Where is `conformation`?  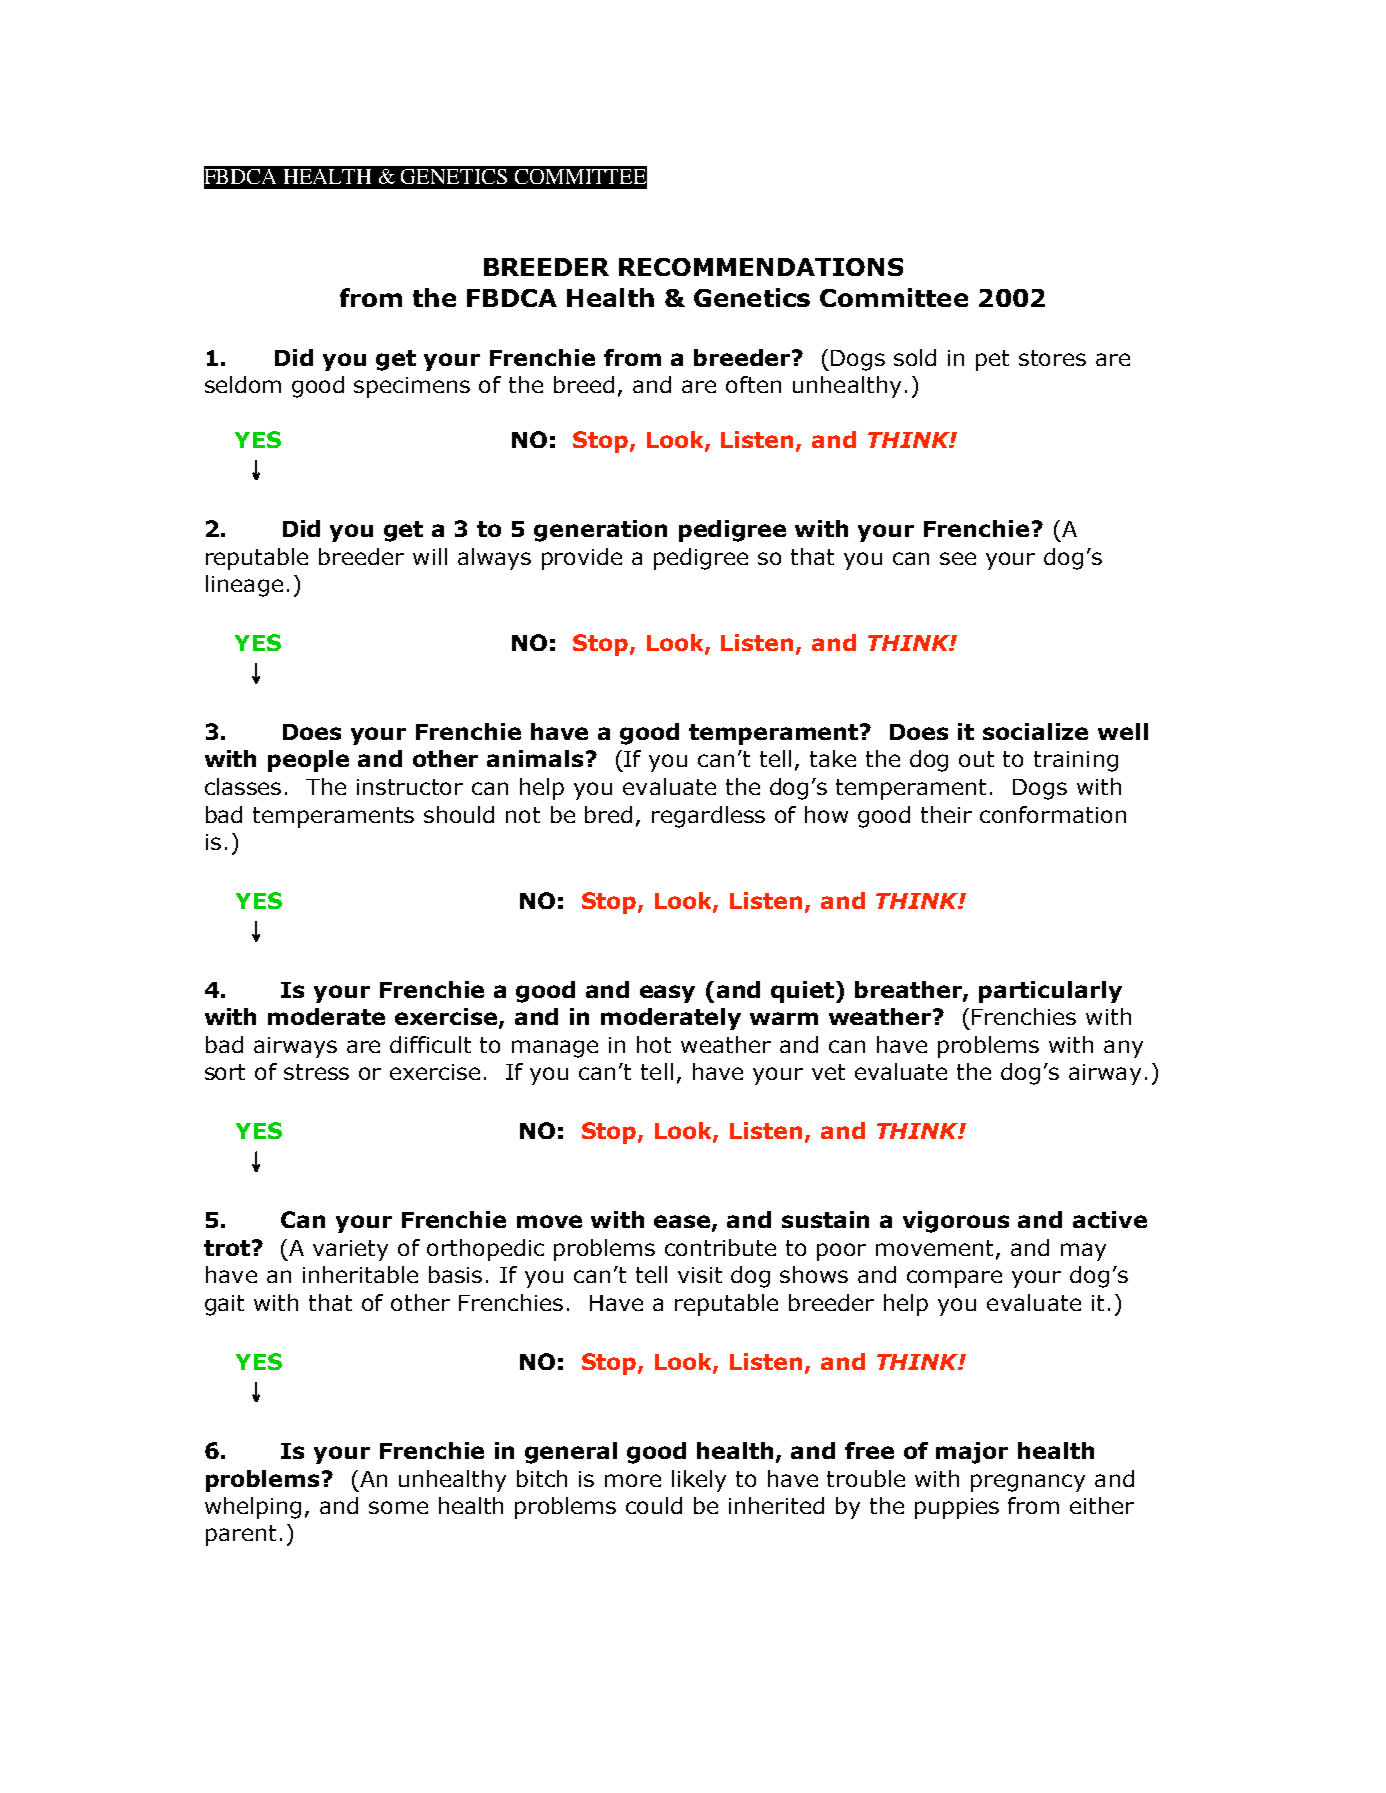
conformation is located at coordinates (1053, 814).
